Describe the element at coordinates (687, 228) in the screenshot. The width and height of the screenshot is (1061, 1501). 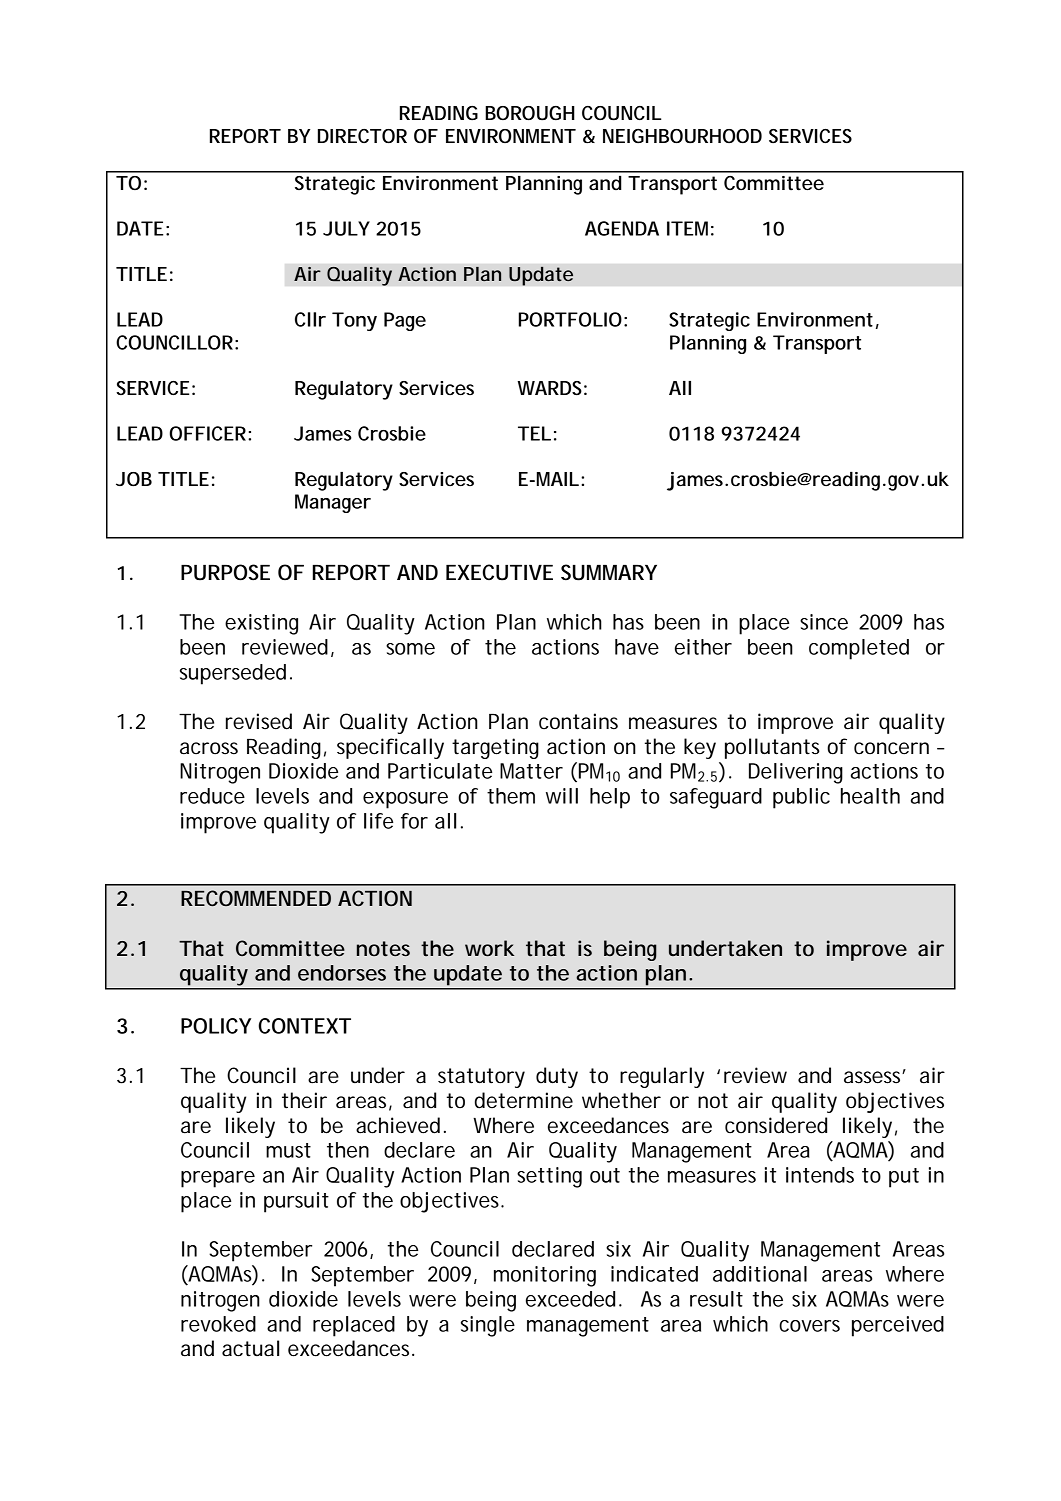
I see `ITEM` at that location.
